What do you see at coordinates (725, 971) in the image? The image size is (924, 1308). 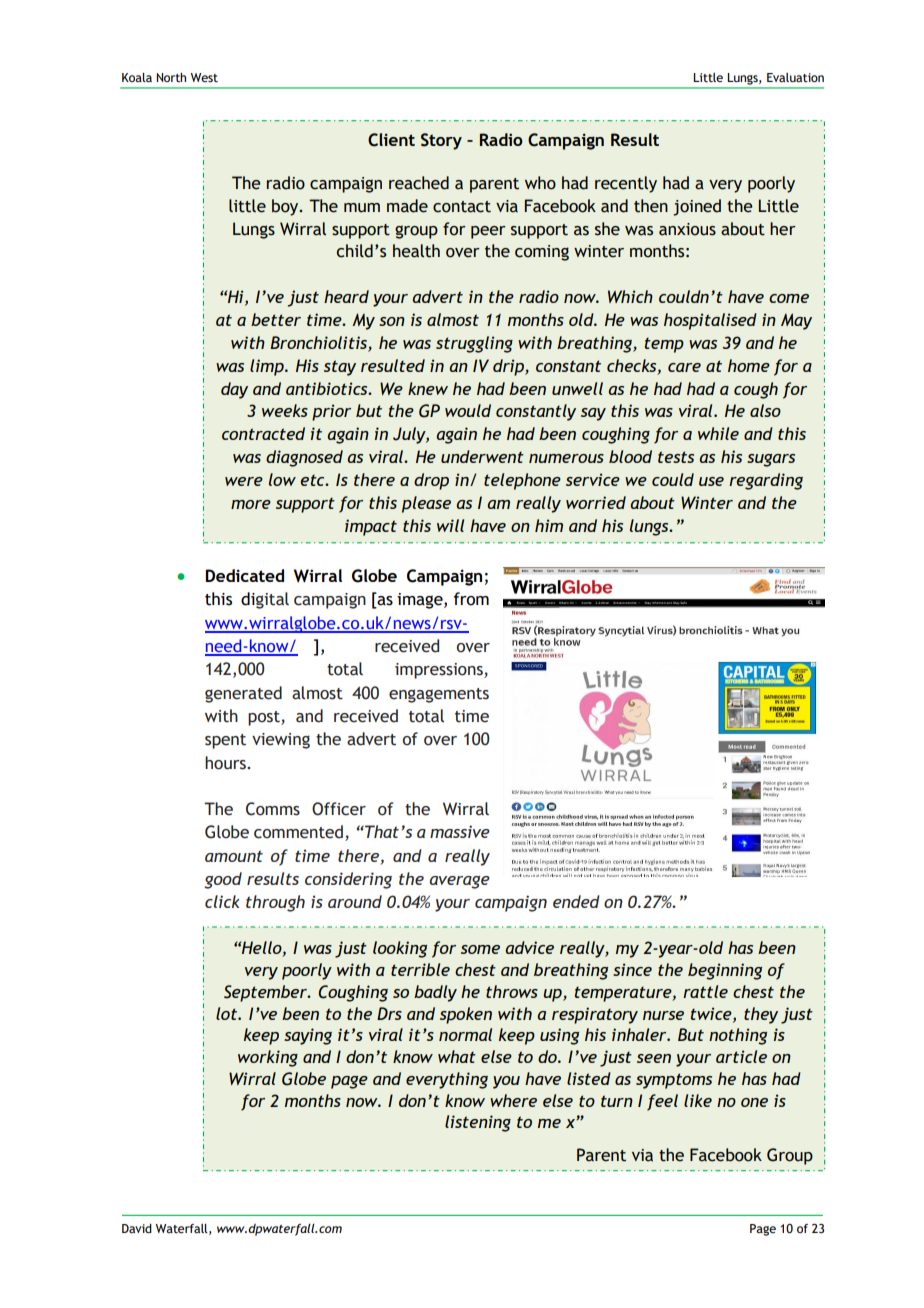 I see `beginning` at bounding box center [725, 971].
